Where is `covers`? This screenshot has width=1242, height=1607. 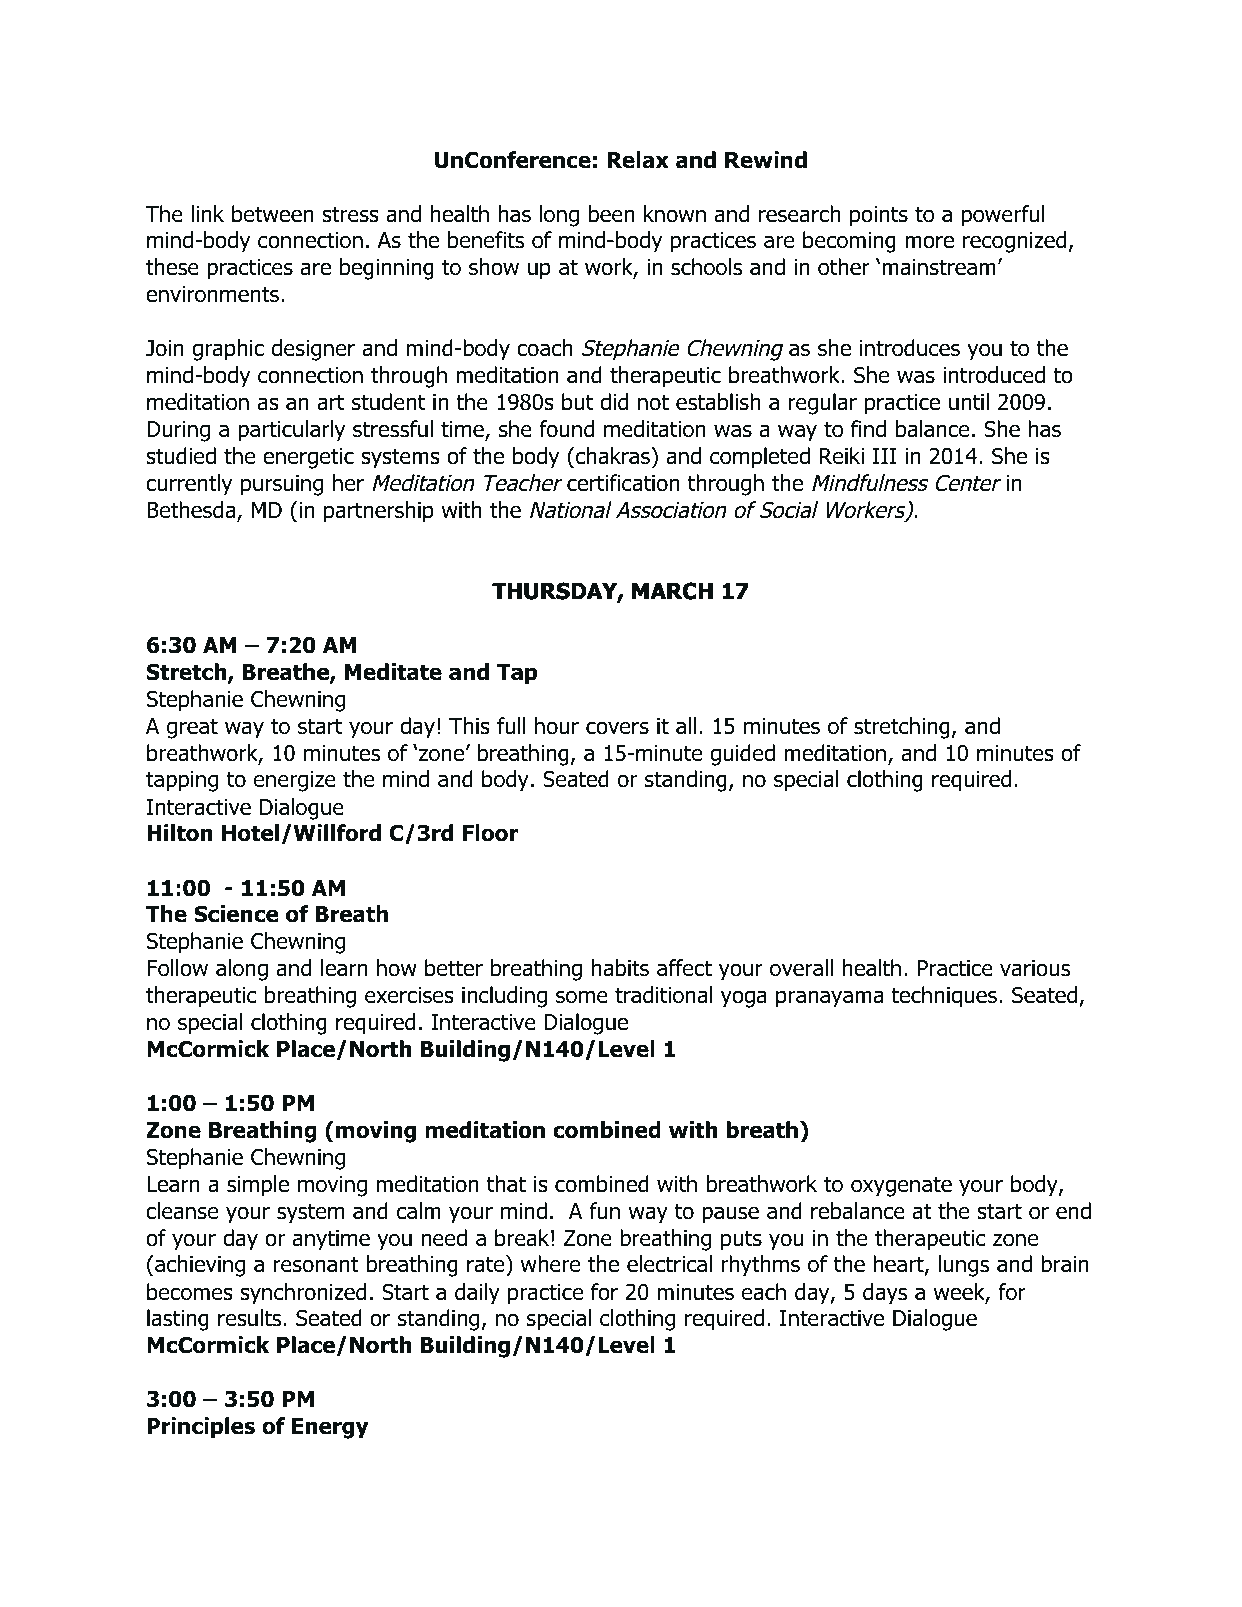 covers is located at coordinates (617, 728).
